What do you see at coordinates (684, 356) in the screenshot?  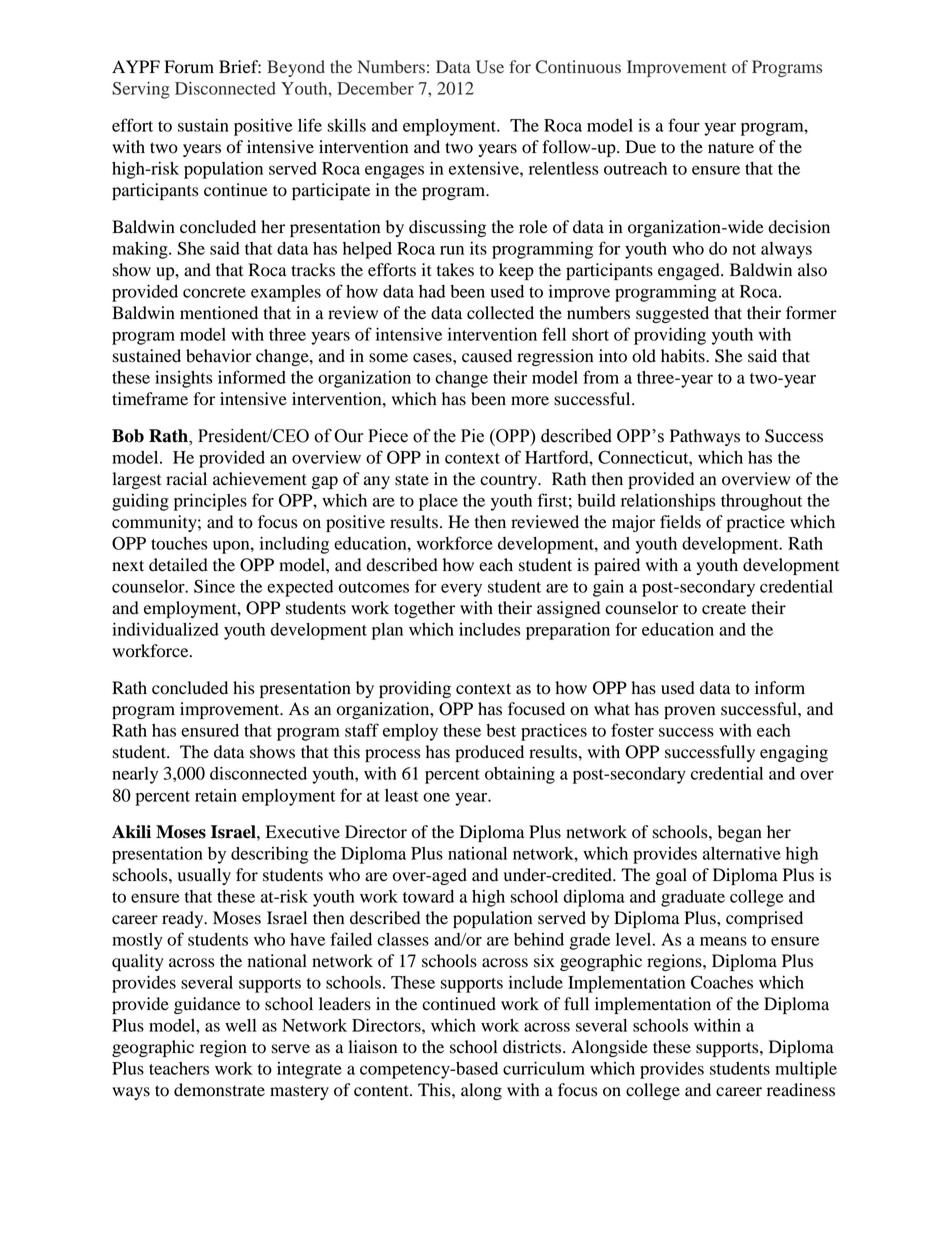 I see `habits` at bounding box center [684, 356].
